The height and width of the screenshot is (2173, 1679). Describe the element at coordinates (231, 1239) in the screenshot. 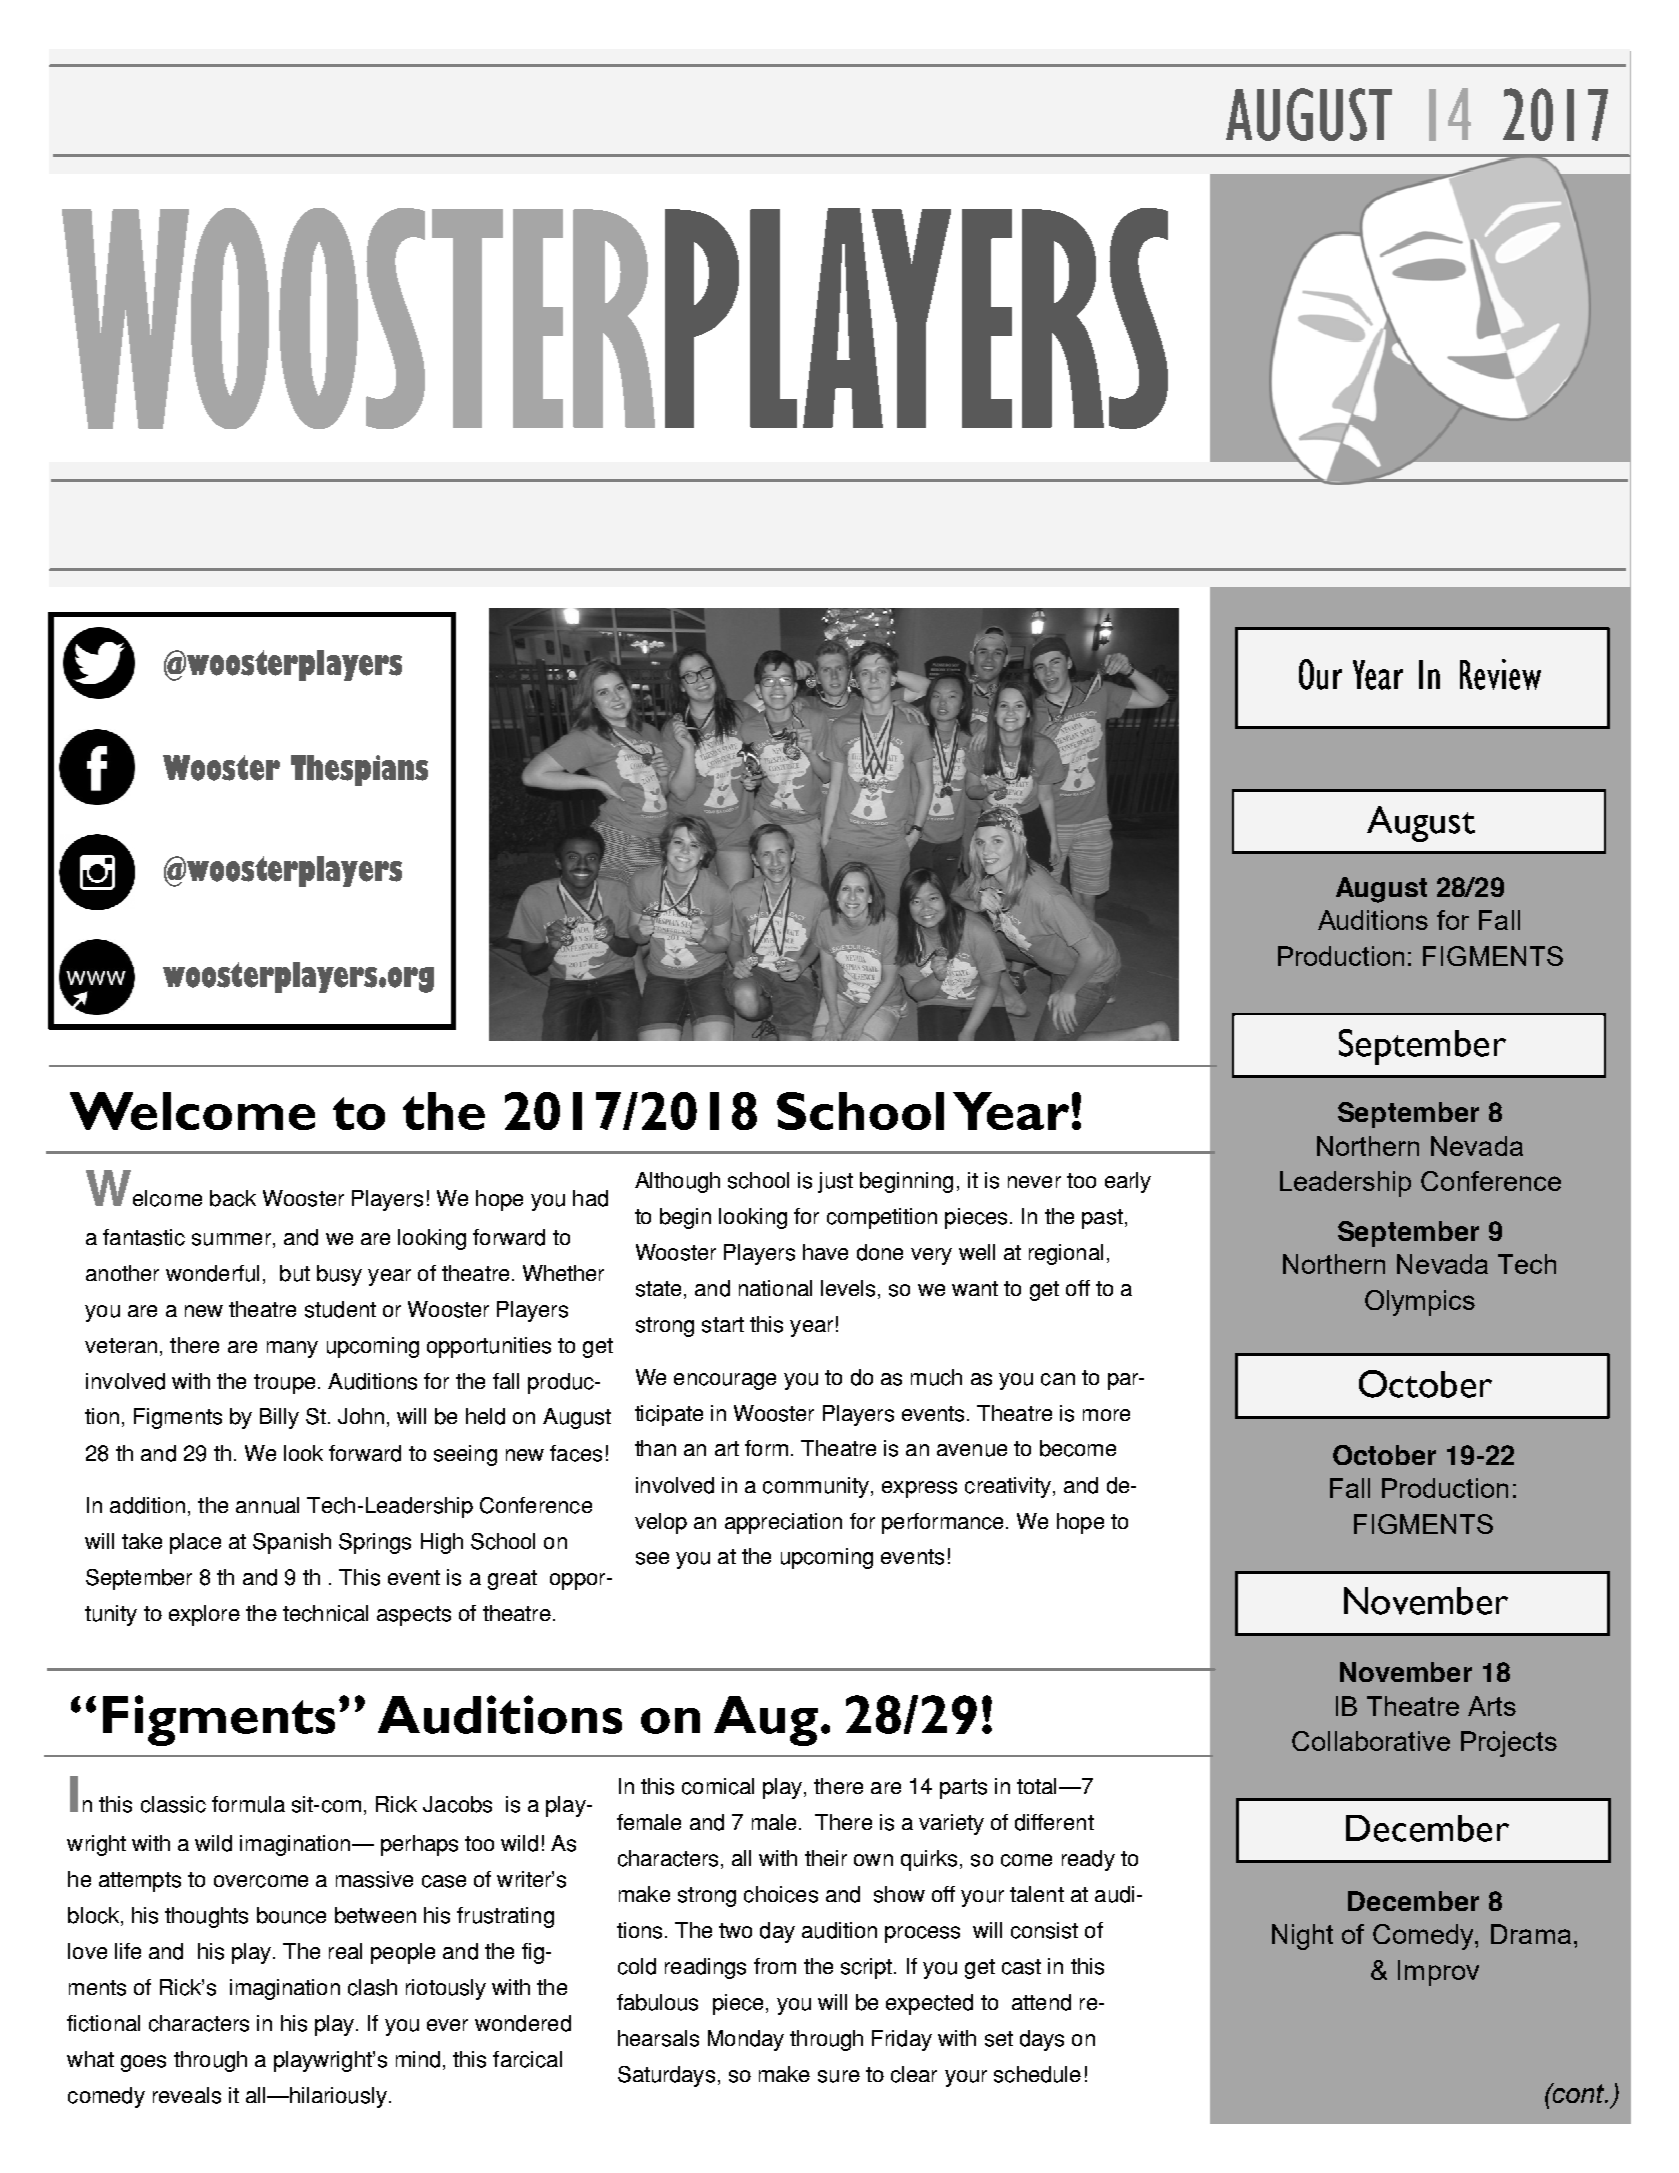

I see `summer` at that location.
